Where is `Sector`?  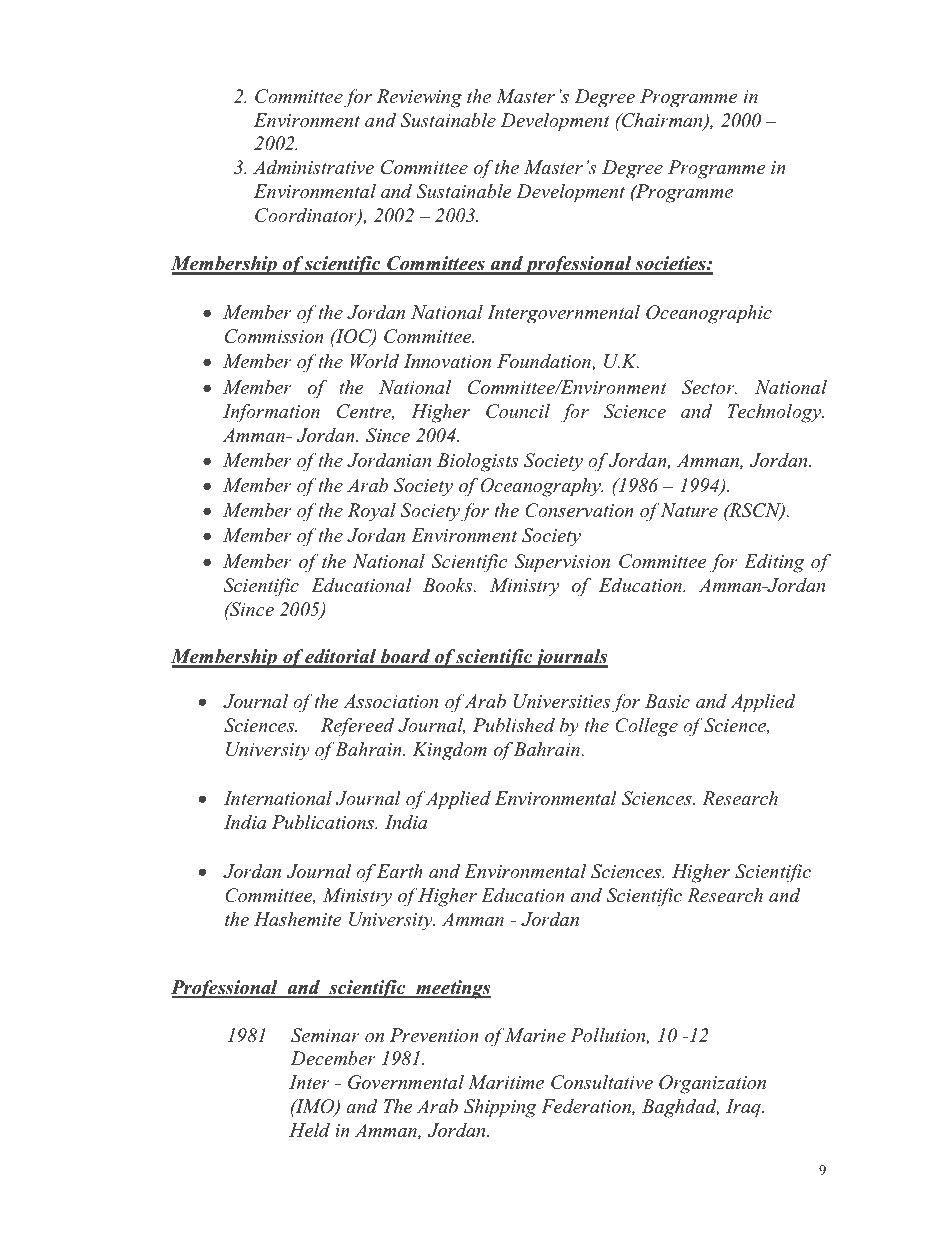
Sector is located at coordinates (709, 387).
